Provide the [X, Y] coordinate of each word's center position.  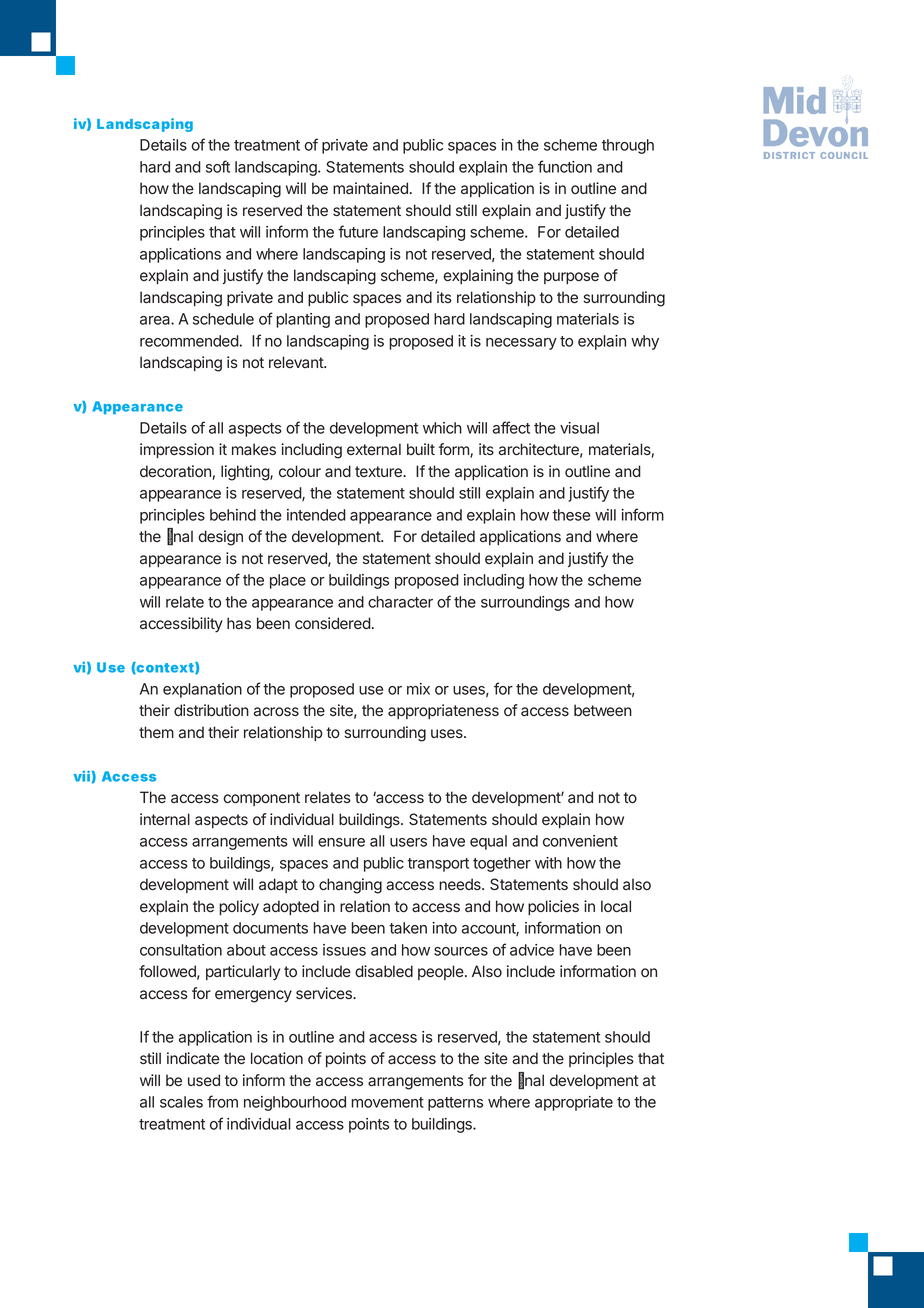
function [565, 166]
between [603, 710]
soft [218, 166]
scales [181, 1102]
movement [387, 1102]
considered [333, 623]
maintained [370, 188]
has [239, 623]
